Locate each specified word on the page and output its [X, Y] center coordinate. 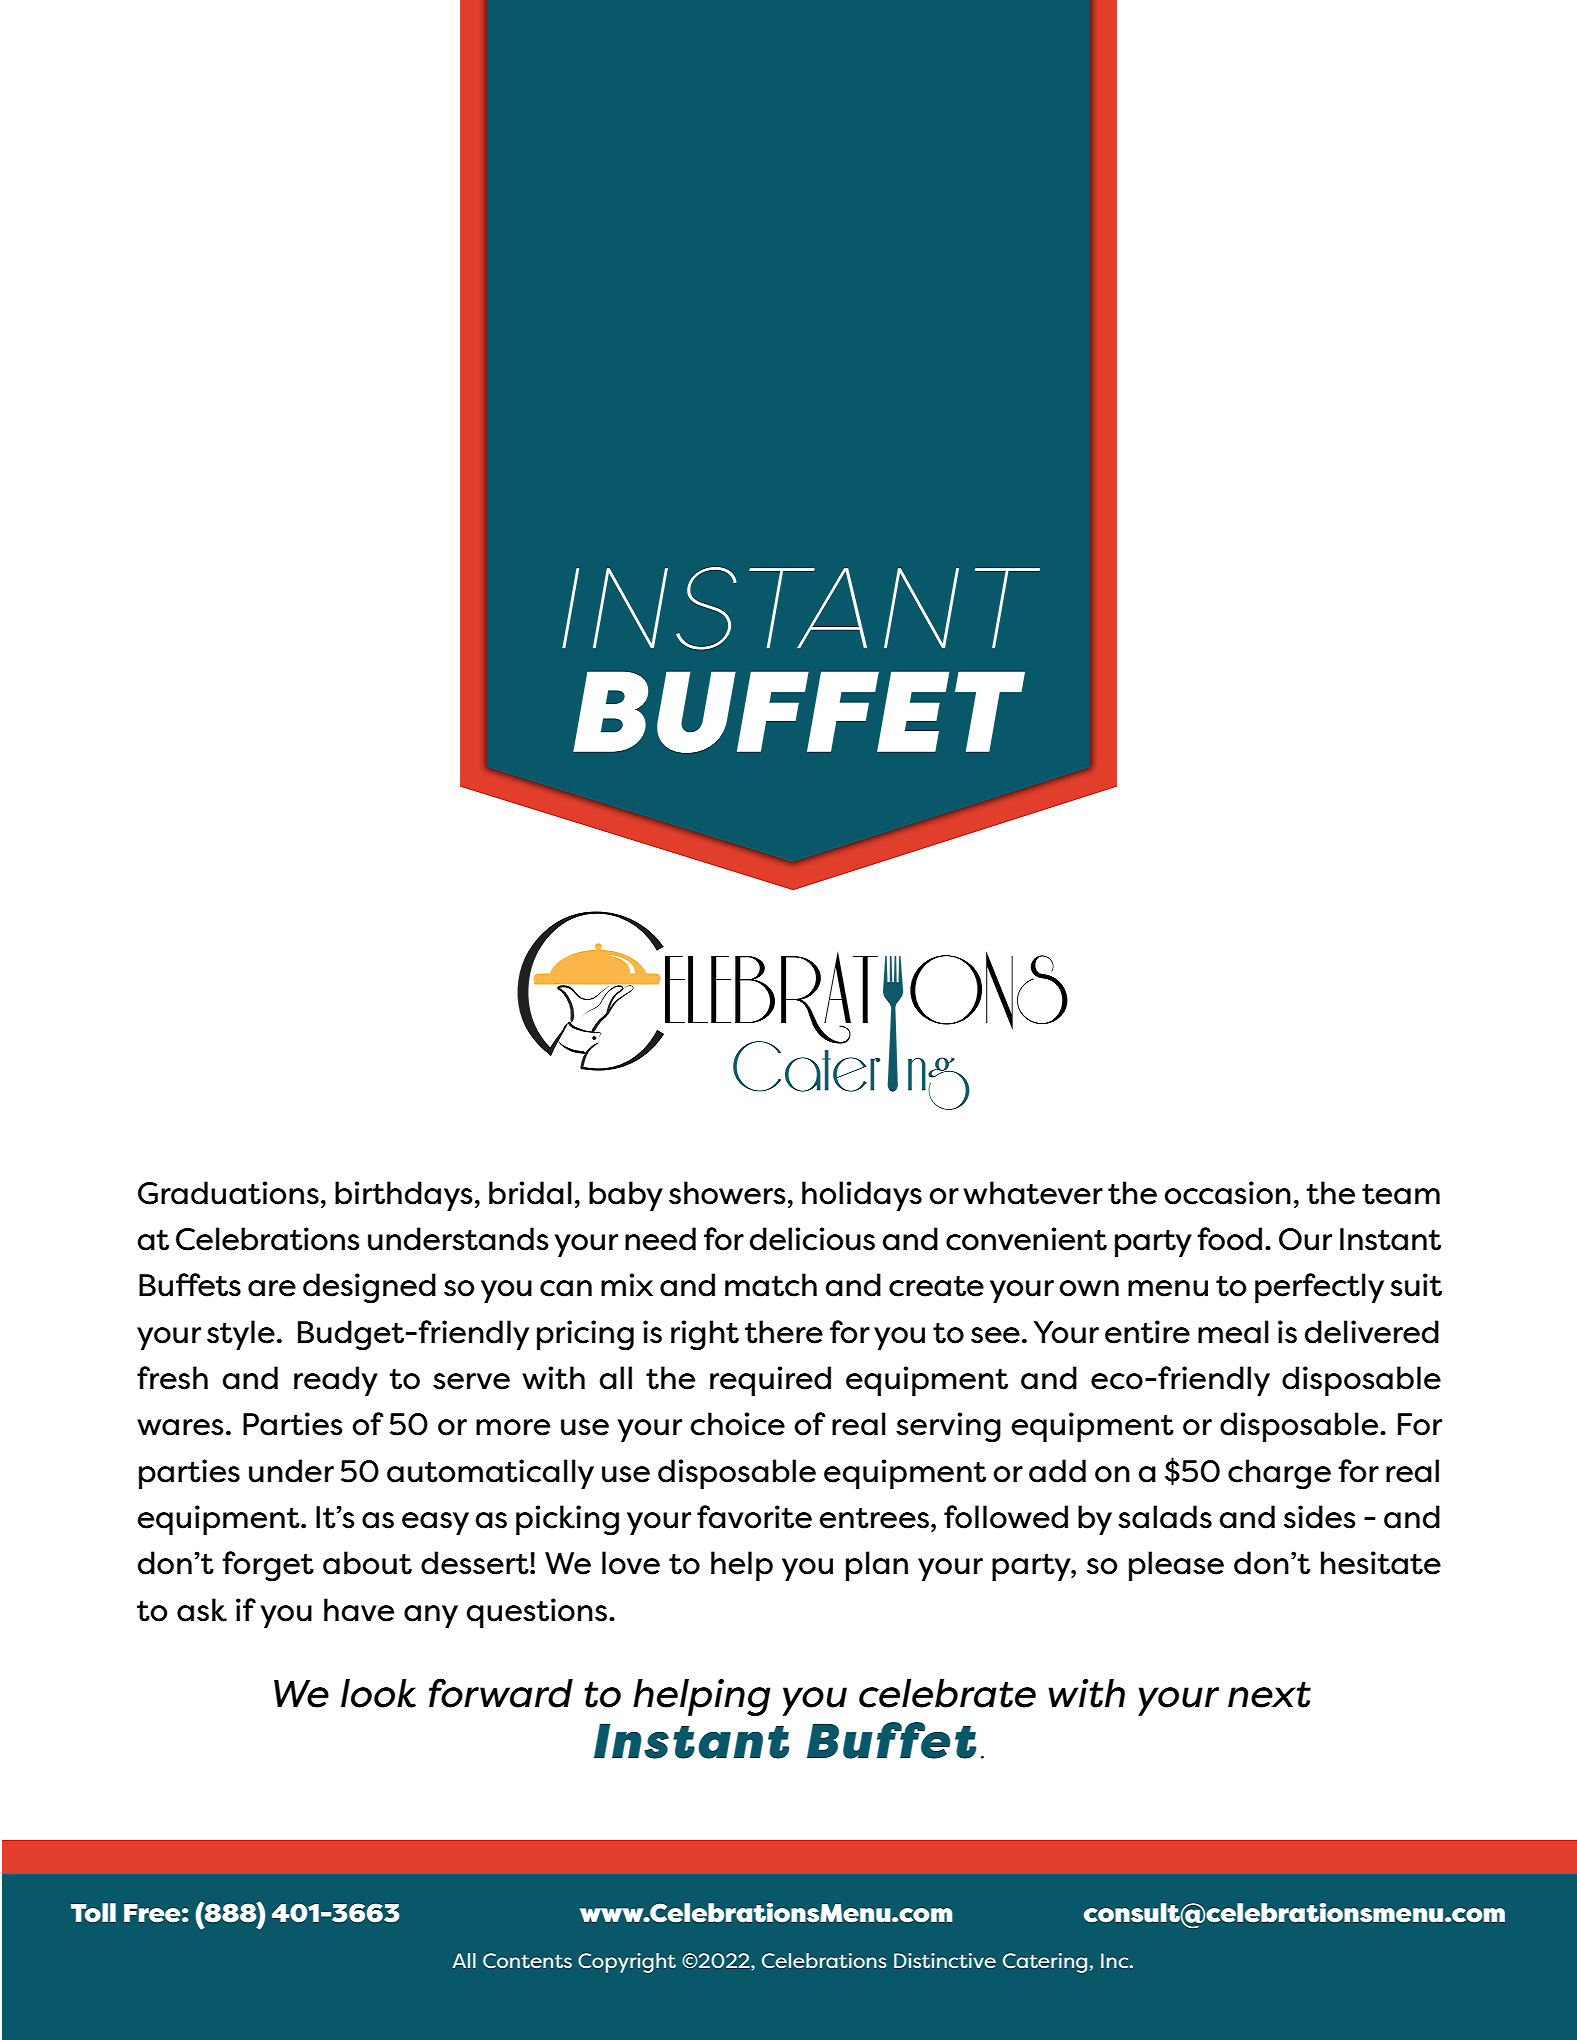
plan [877, 1566]
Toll [93, 1913]
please [1176, 1566]
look [378, 1693]
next [1269, 1695]
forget [268, 1566]
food [1229, 1239]
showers [727, 1193]
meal [1233, 1332]
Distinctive [945, 1960]
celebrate [947, 1693]
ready [336, 1381]
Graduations [228, 1193]
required [770, 1381]
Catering [1045, 1963]
